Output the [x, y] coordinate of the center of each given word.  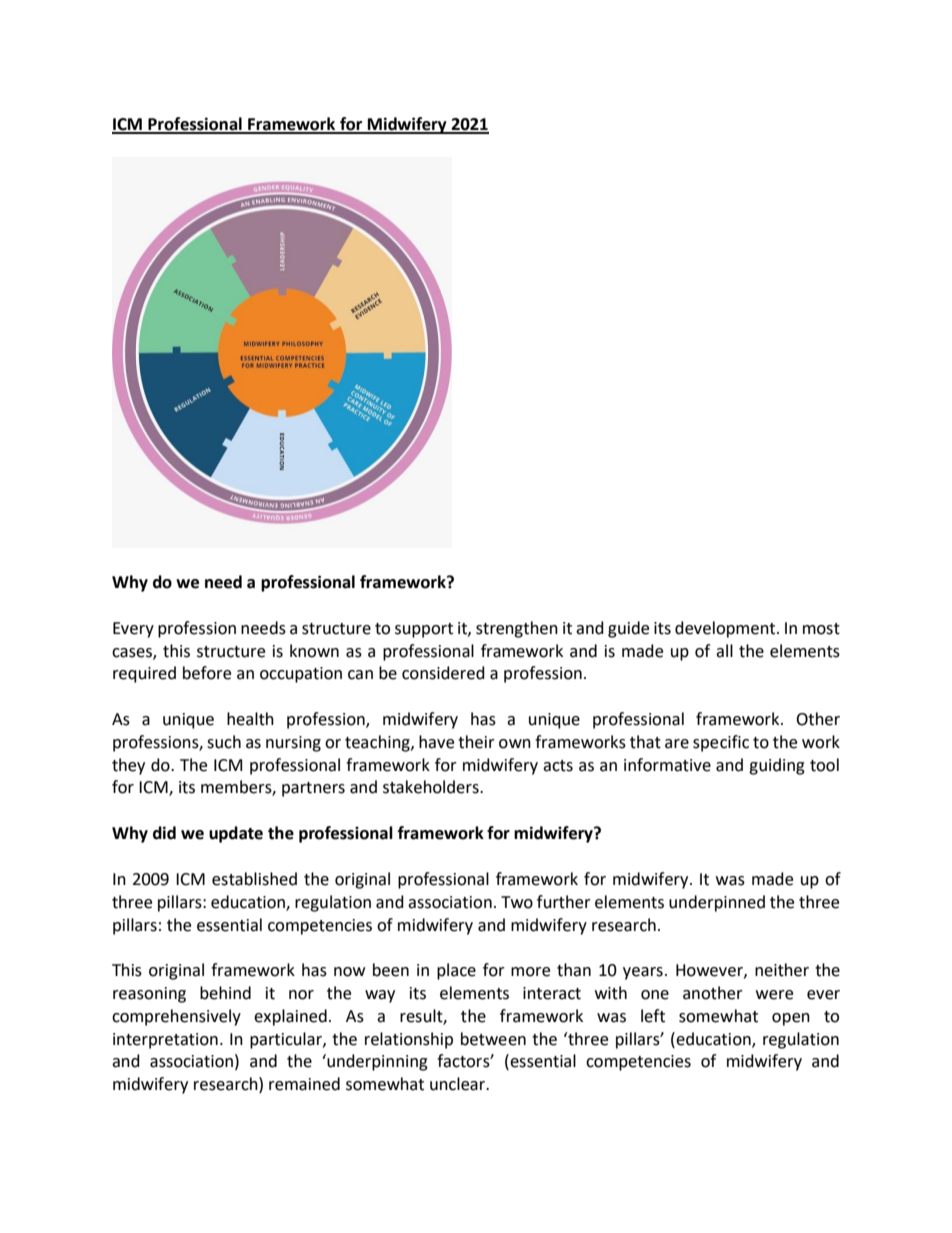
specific [721, 743]
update [236, 834]
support [424, 630]
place [456, 971]
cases [133, 653]
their [476, 742]
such [224, 742]
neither [782, 970]
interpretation [165, 1041]
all [724, 651]
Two [517, 902]
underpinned [717, 903]
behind [225, 993]
